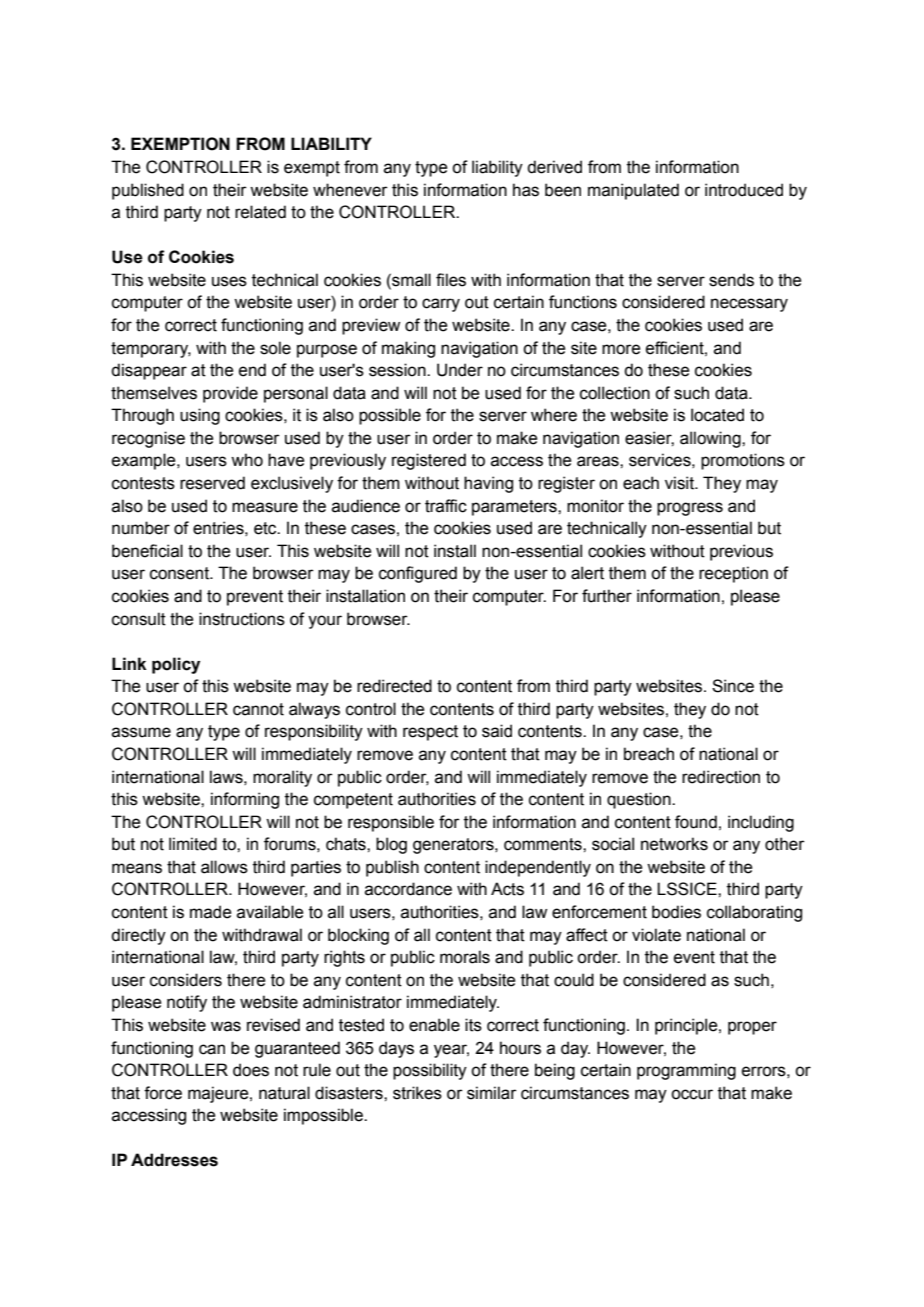  What do you see at coordinates (744, 190) in the image?
I see `introduced` at bounding box center [744, 190].
